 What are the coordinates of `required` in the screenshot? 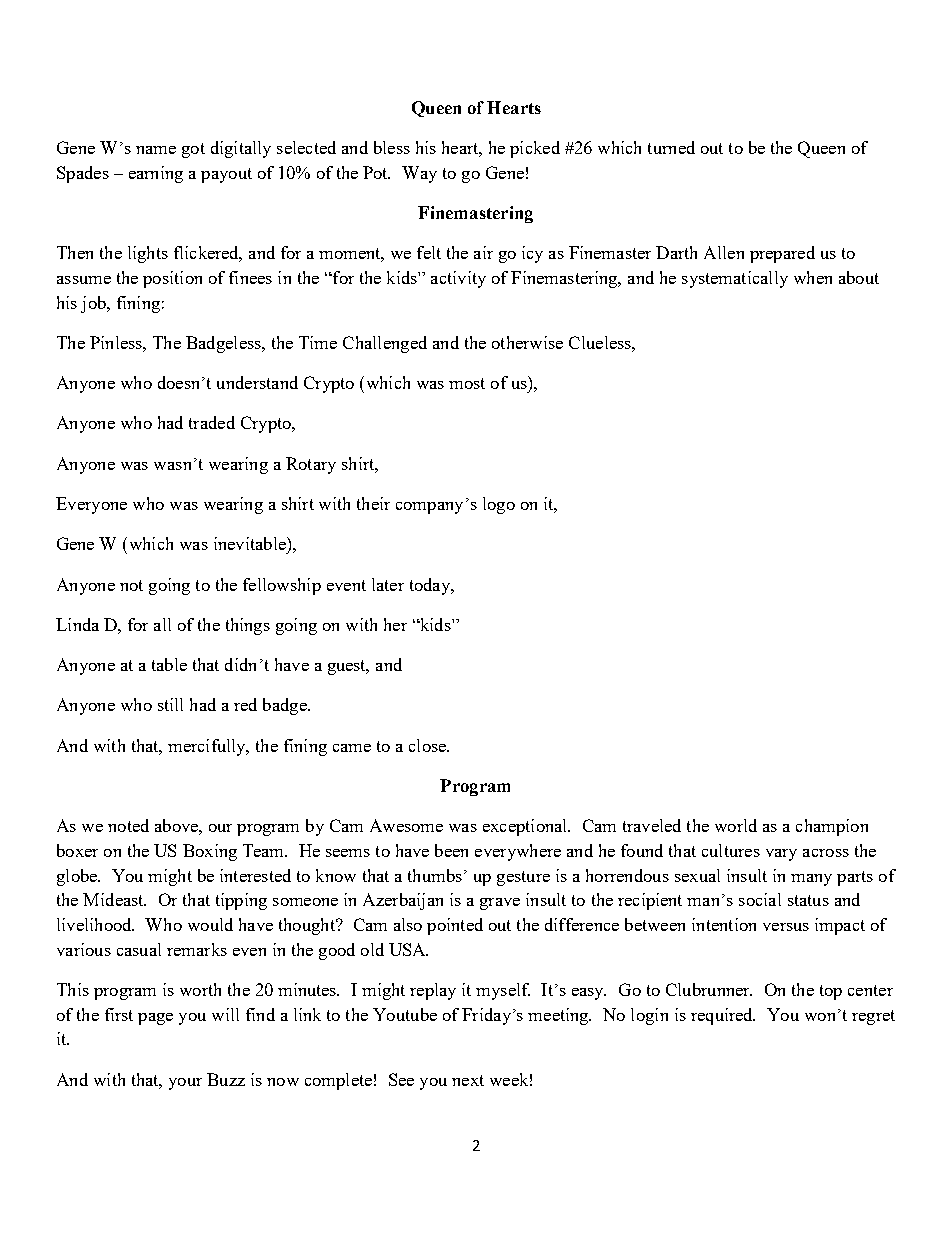 It's located at (723, 1016).
